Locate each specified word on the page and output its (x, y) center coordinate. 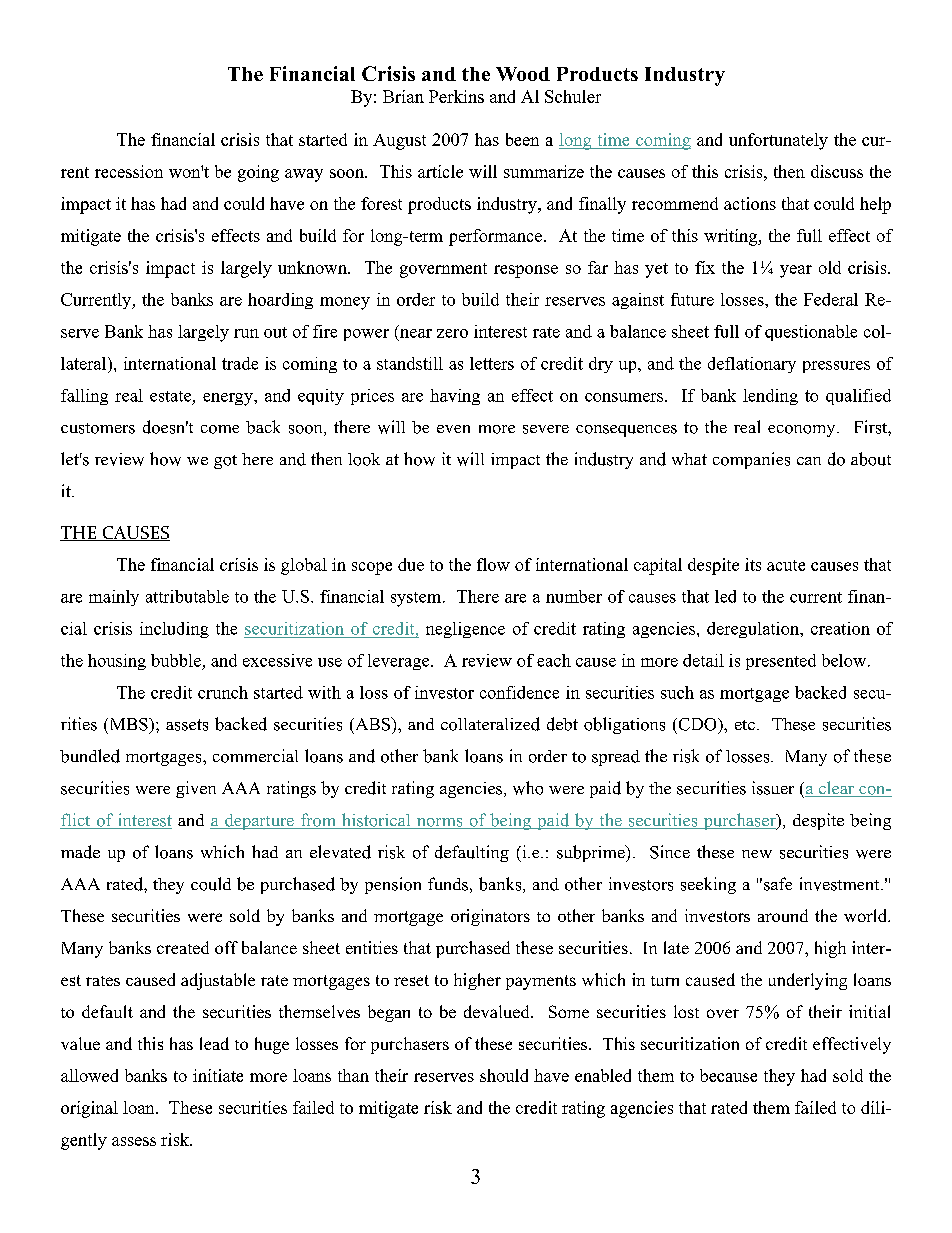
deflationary (752, 365)
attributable (187, 596)
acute (786, 565)
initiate (218, 1075)
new (757, 854)
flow (493, 564)
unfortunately (778, 141)
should (504, 1075)
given (196, 789)
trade (240, 363)
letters (492, 363)
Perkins (456, 96)
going (258, 173)
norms (439, 823)
